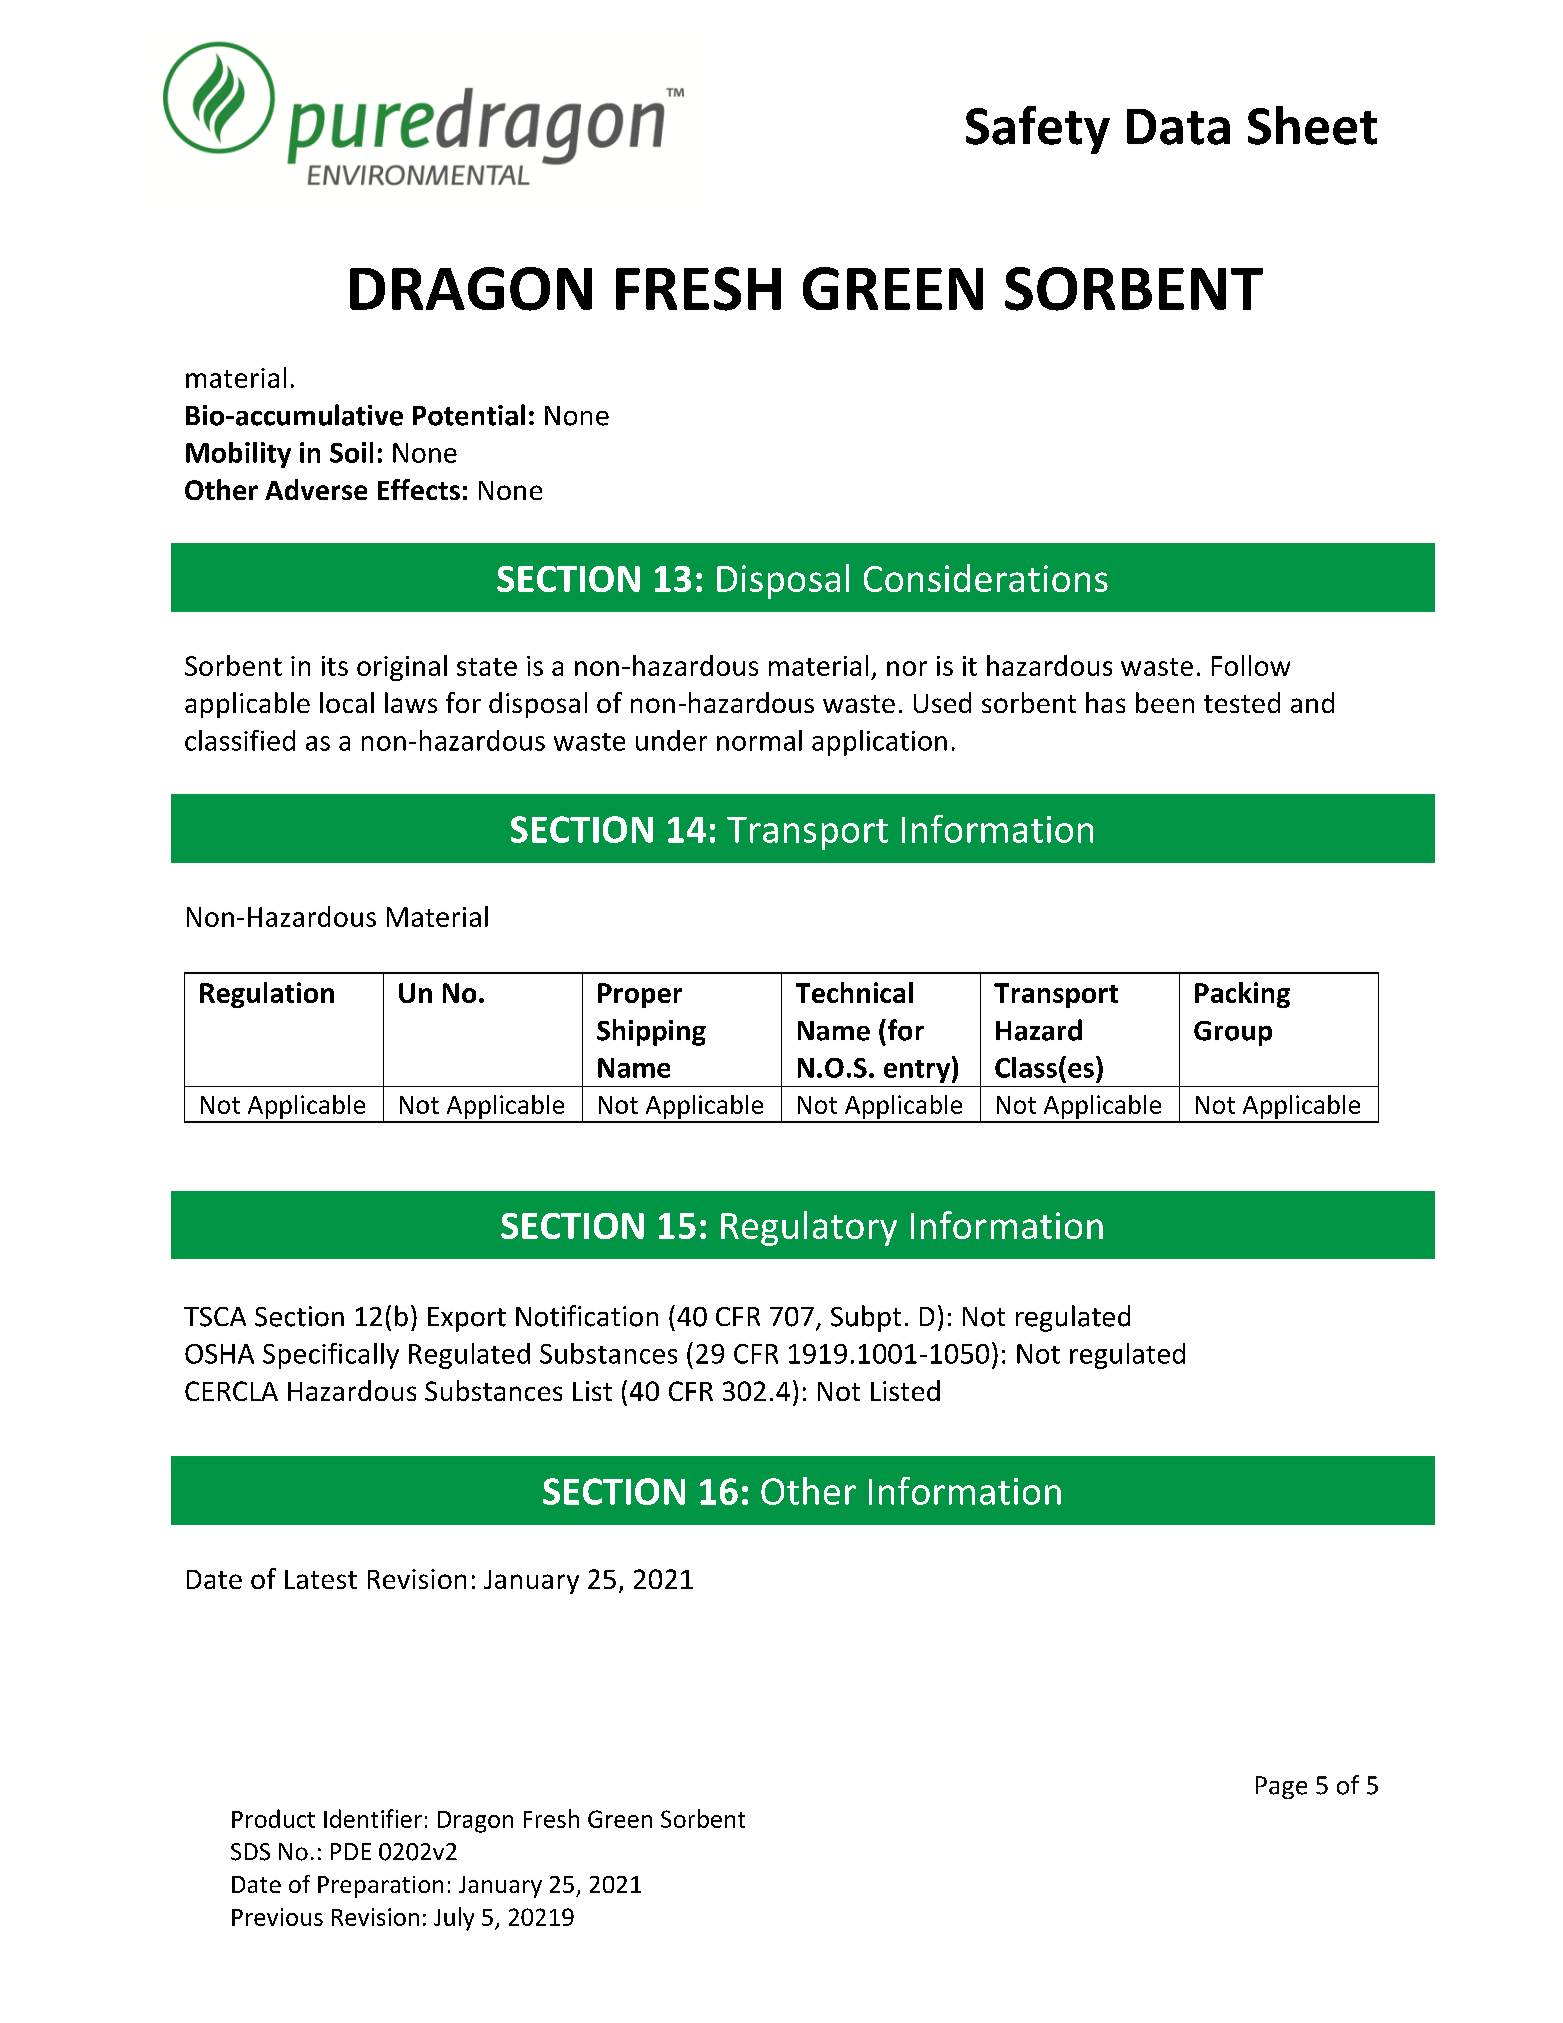 This screenshot has width=1563, height=2023. I want to click on Data, so click(1178, 127).
